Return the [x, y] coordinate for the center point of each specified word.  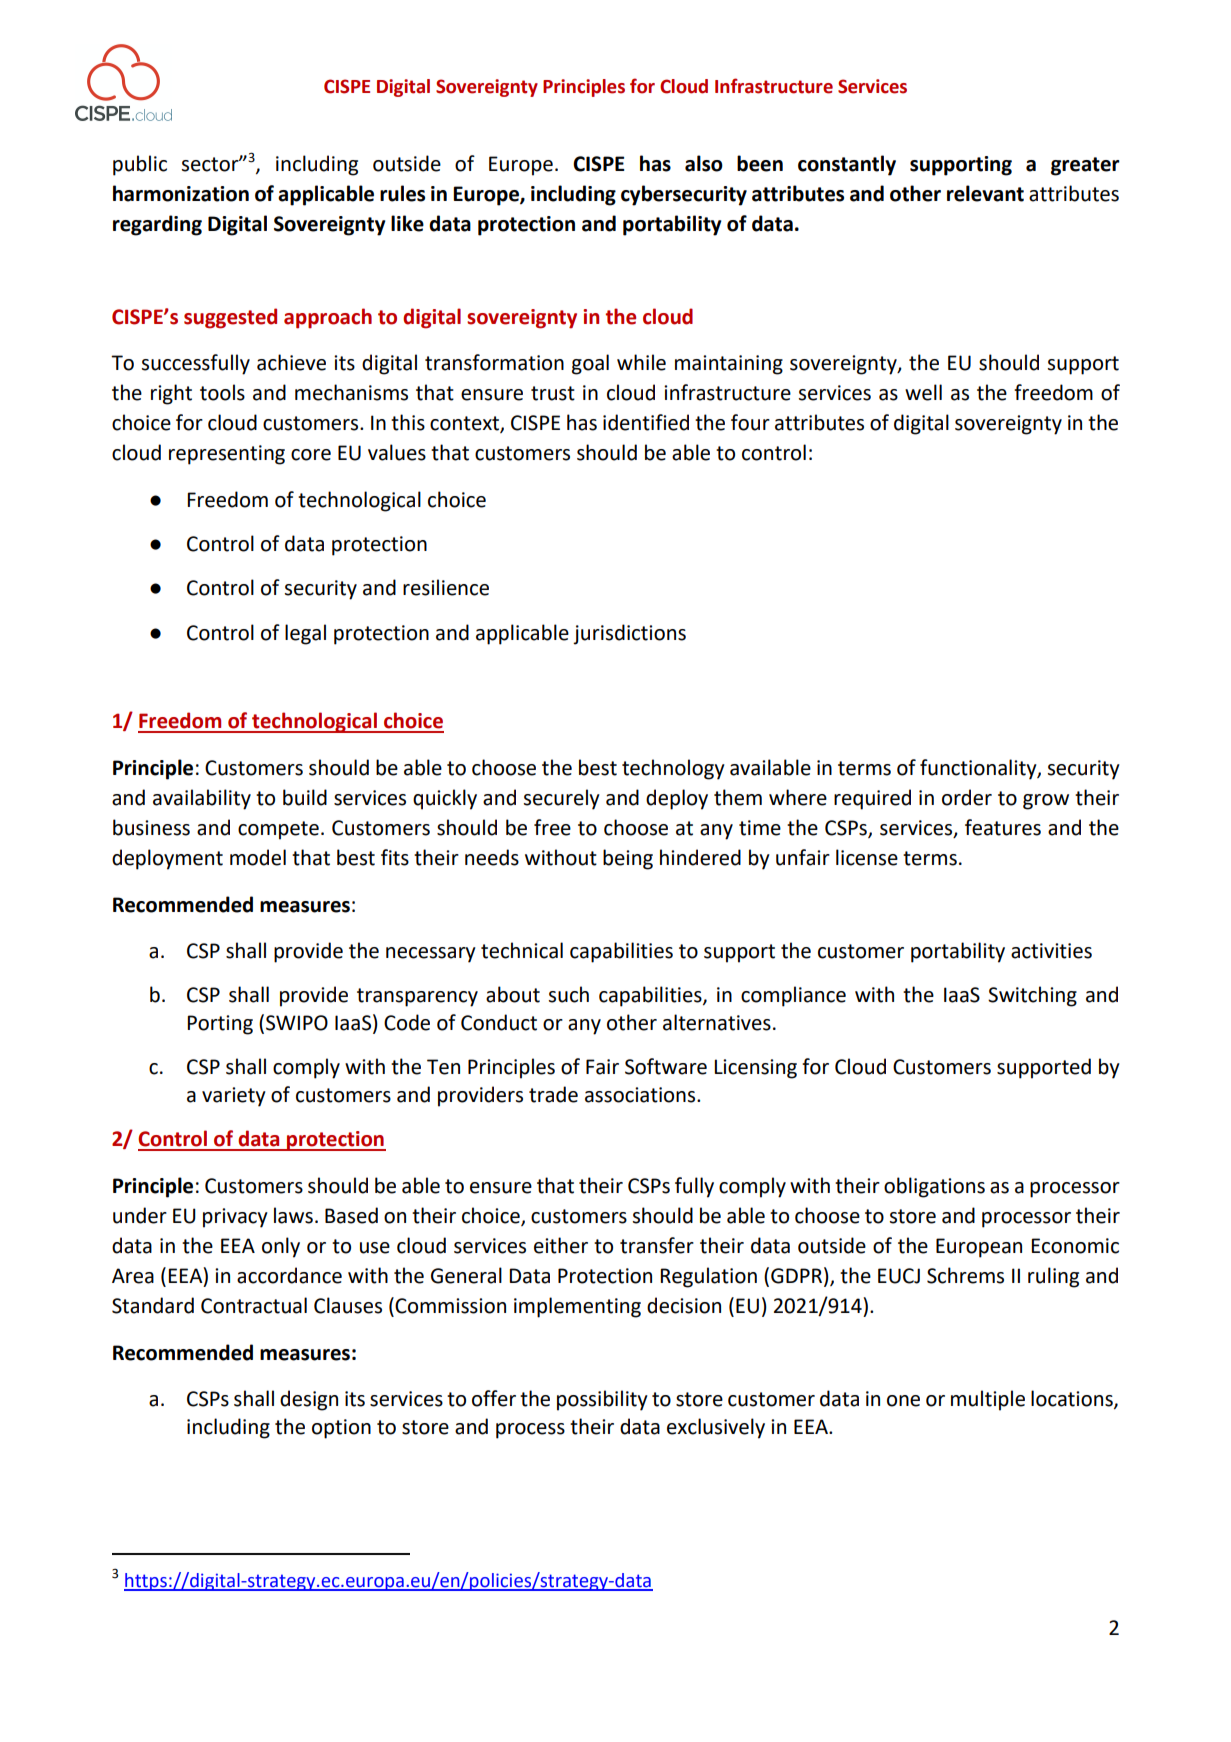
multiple [988, 1400]
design [309, 1400]
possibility [602, 1400]
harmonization [181, 193]
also [704, 163]
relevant [985, 193]
